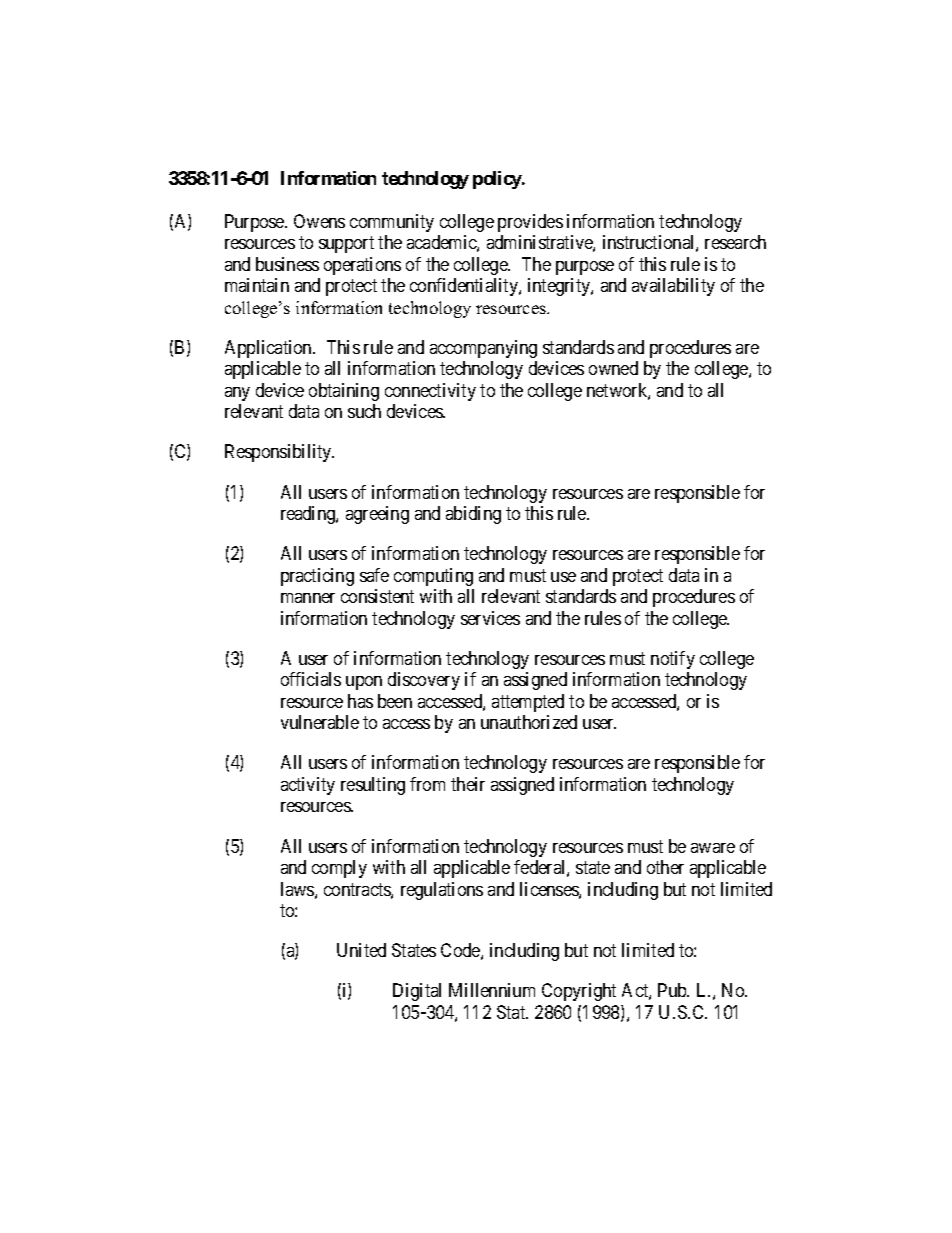  I want to click on policy, so click(498, 180).
